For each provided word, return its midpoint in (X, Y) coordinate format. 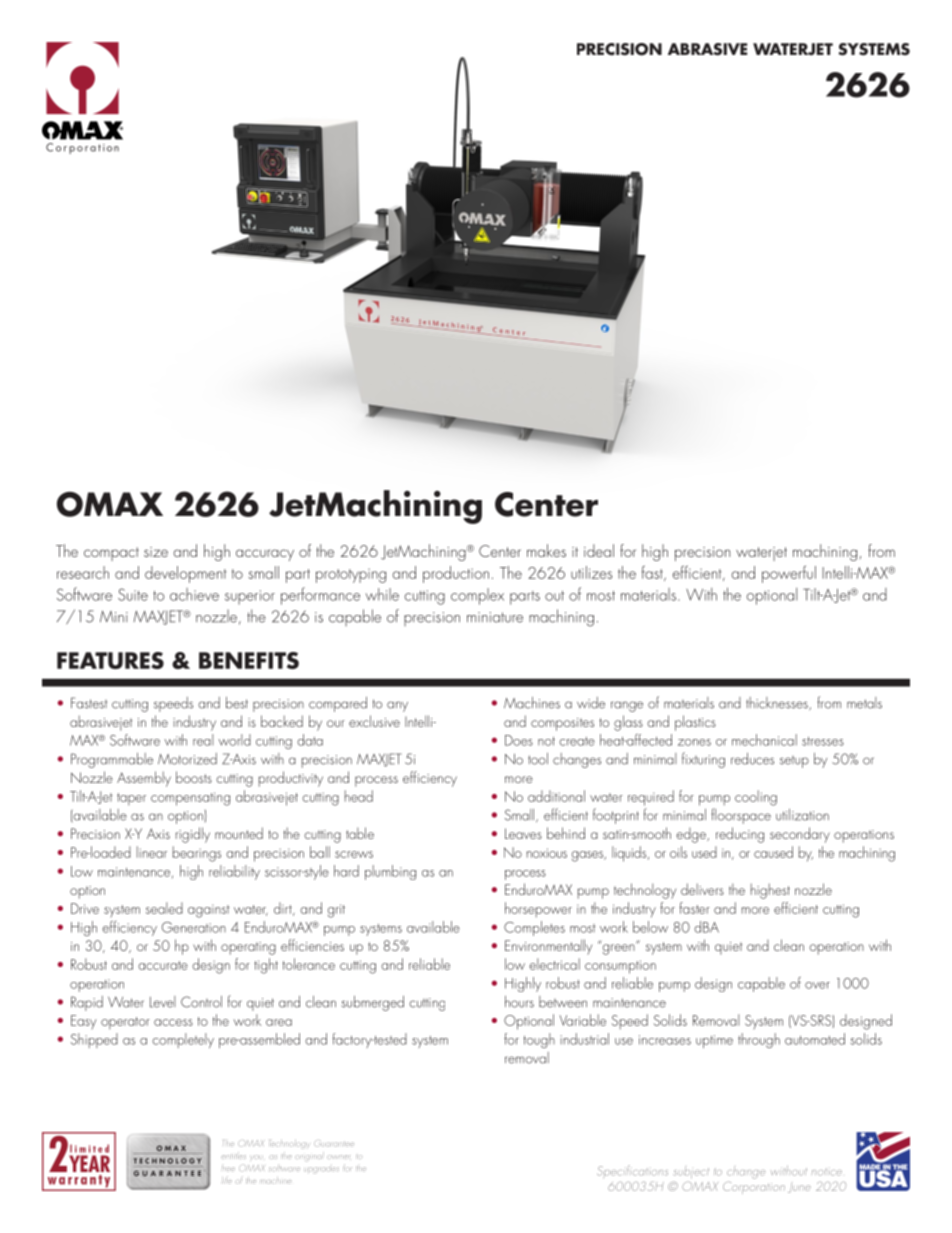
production (456, 574)
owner (338, 1157)
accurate (163, 965)
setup (794, 762)
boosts (194, 777)
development (185, 574)
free (228, 1169)
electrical (554, 964)
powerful (789, 574)
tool (538, 759)
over (817, 985)
